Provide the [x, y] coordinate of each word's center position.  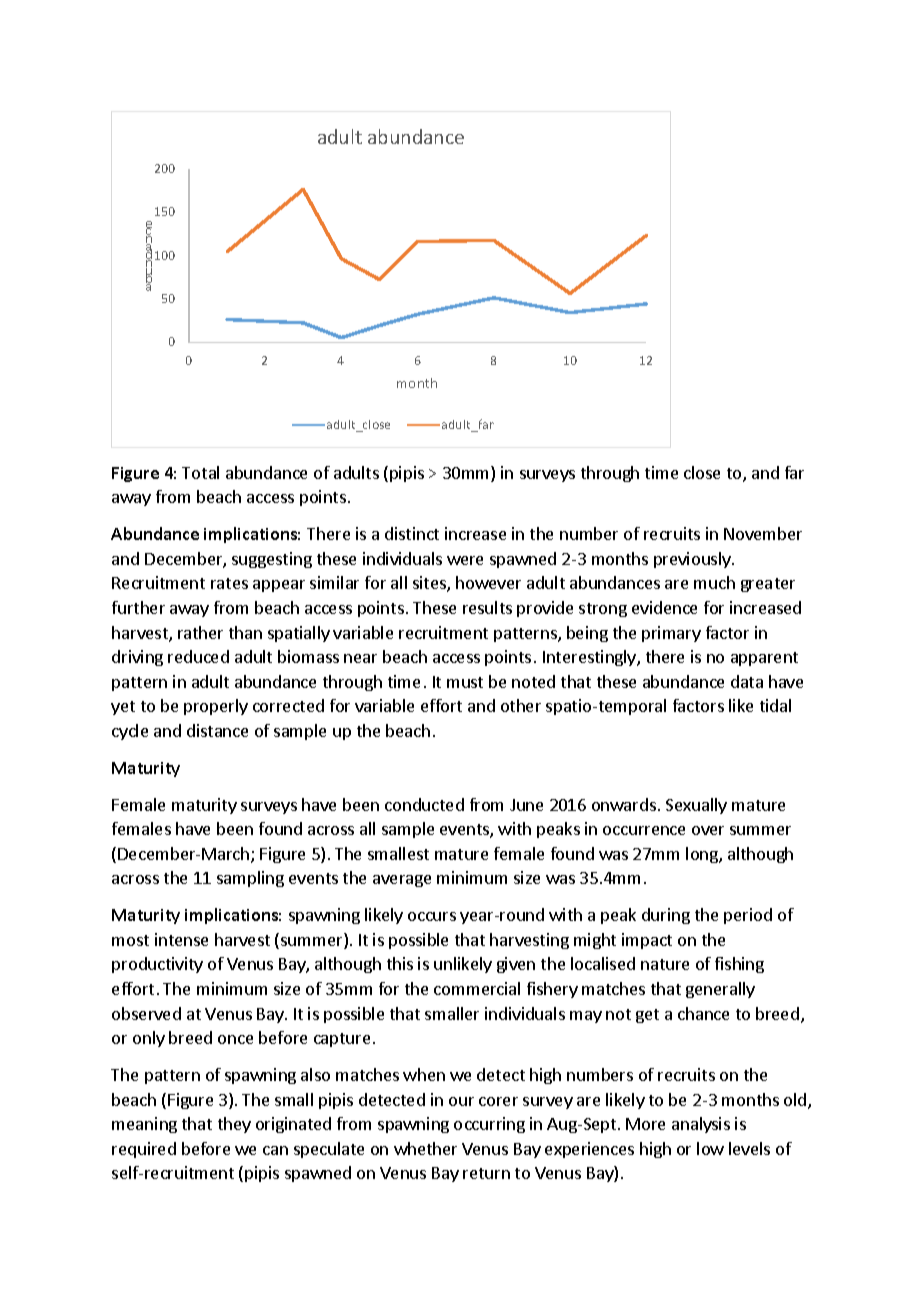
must [465, 682]
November [763, 533]
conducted [424, 804]
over [708, 830]
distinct [412, 533]
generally [720, 990]
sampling [250, 879]
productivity [157, 965]
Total [200, 472]
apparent [764, 659]
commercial [477, 988]
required [144, 1150]
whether [425, 1148]
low [710, 1148]
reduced [198, 656]
